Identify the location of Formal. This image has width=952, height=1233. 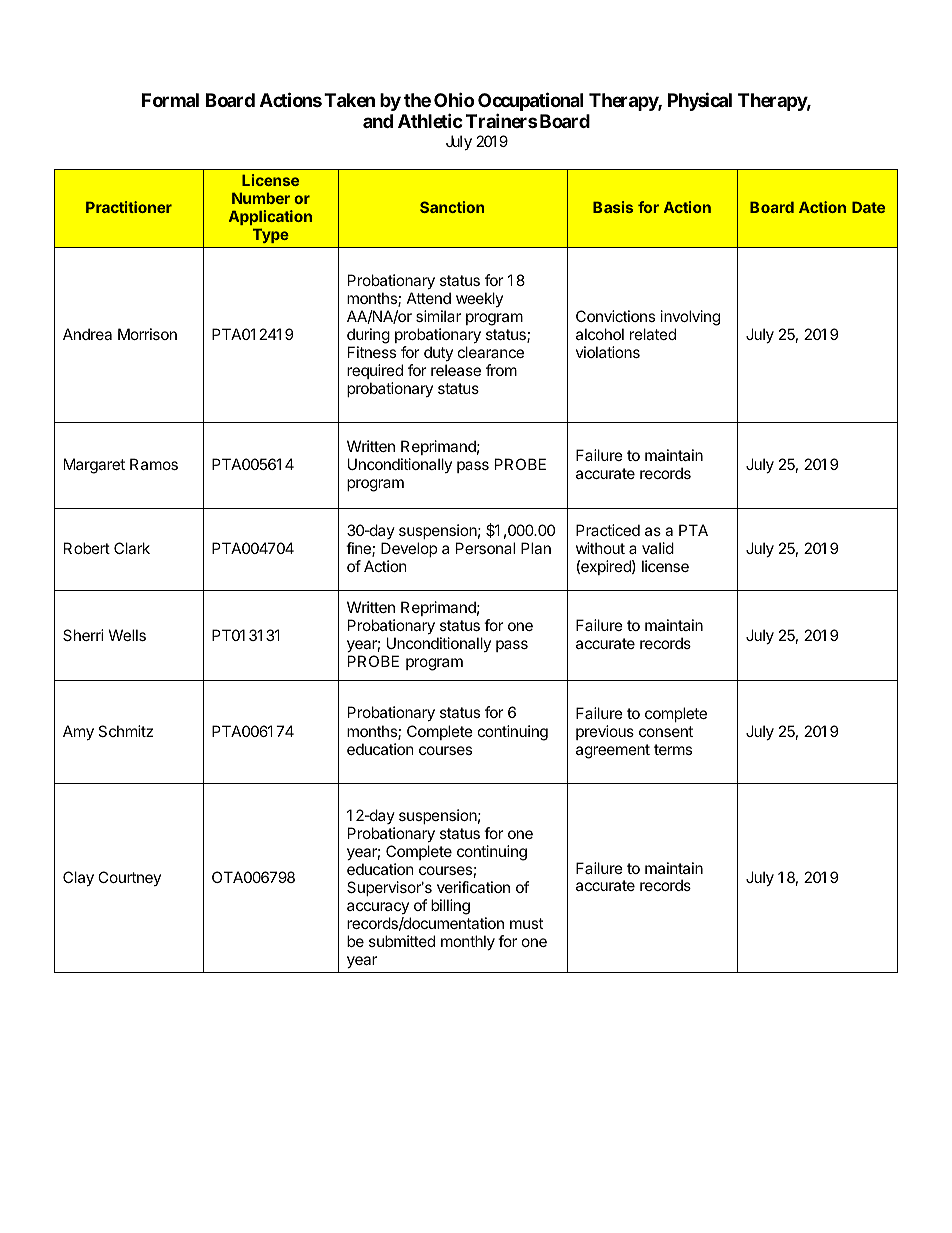
(170, 100).
